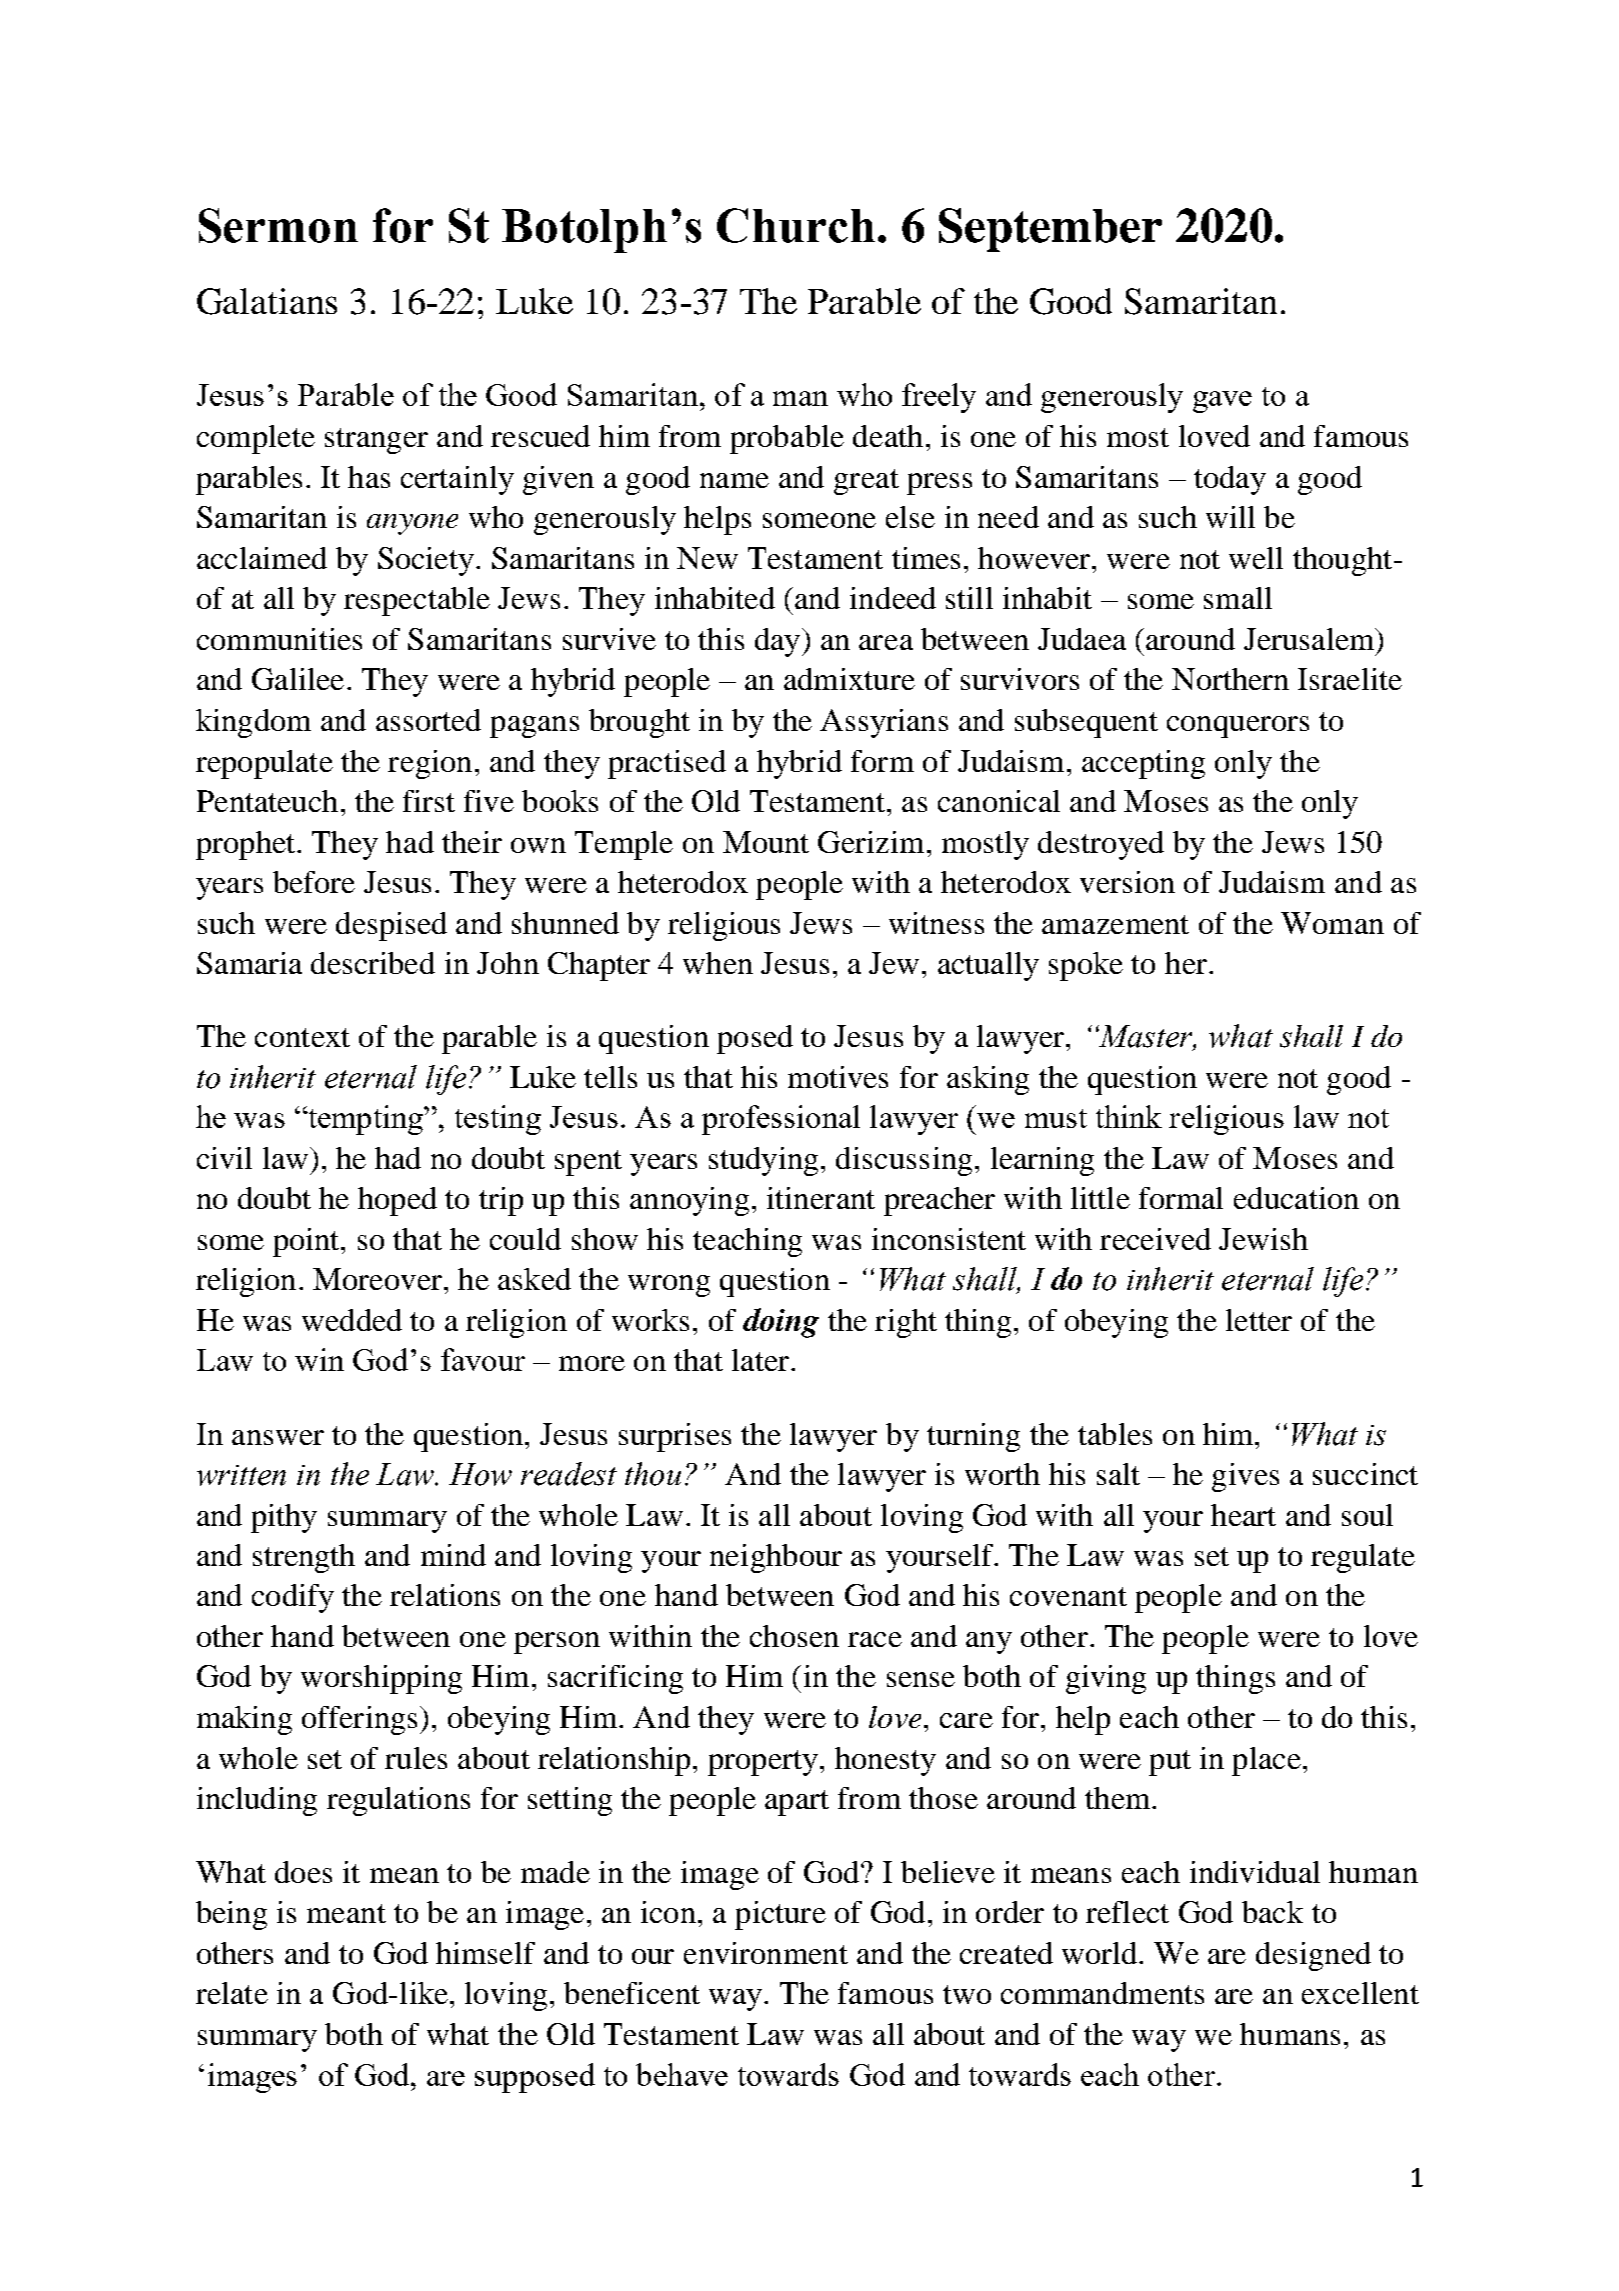  Describe the element at coordinates (1266, 1761) in the page. I see `place` at that location.
